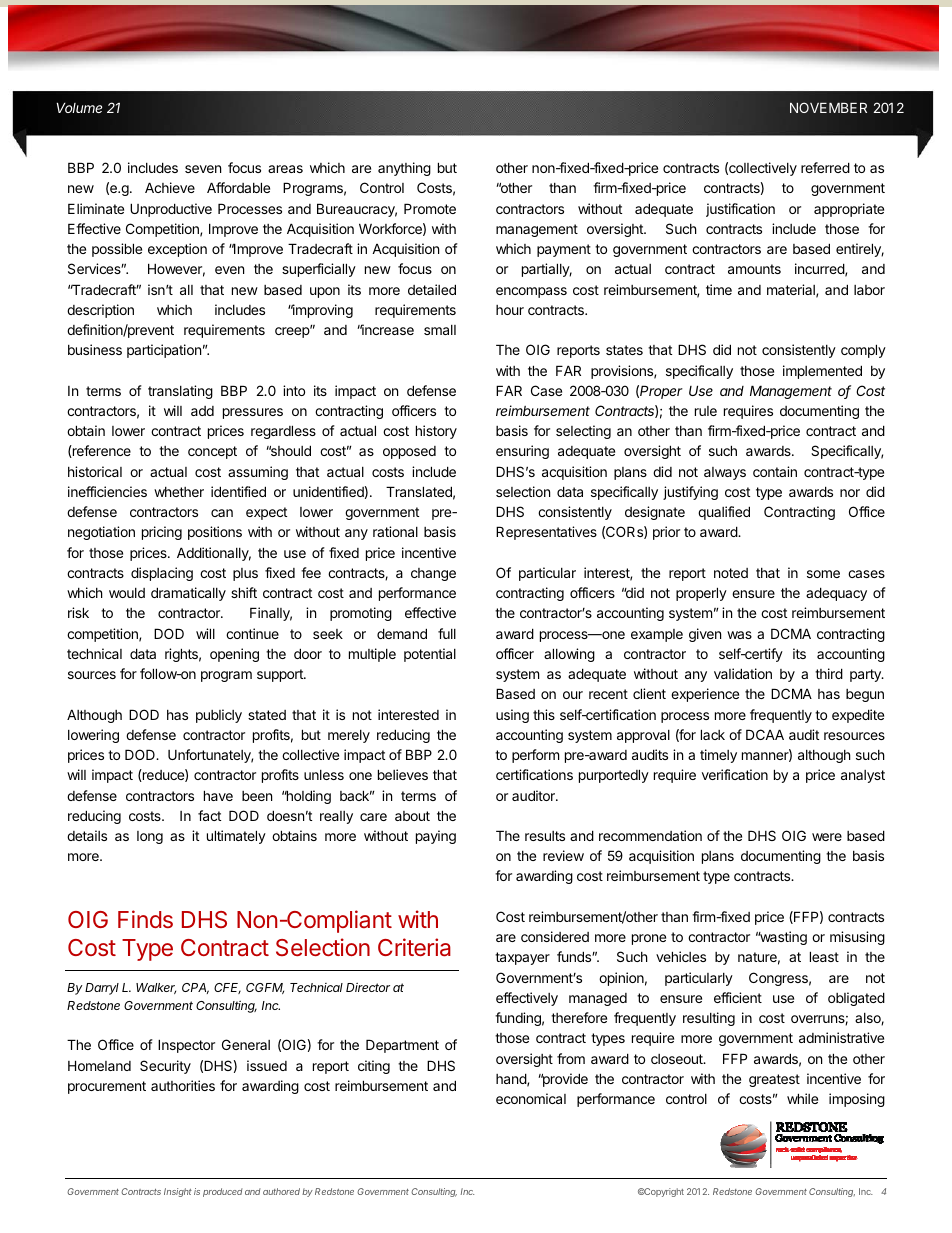 The width and height of the document is (952, 1233). What do you see at coordinates (827, 837) in the document?
I see `were` at bounding box center [827, 837].
